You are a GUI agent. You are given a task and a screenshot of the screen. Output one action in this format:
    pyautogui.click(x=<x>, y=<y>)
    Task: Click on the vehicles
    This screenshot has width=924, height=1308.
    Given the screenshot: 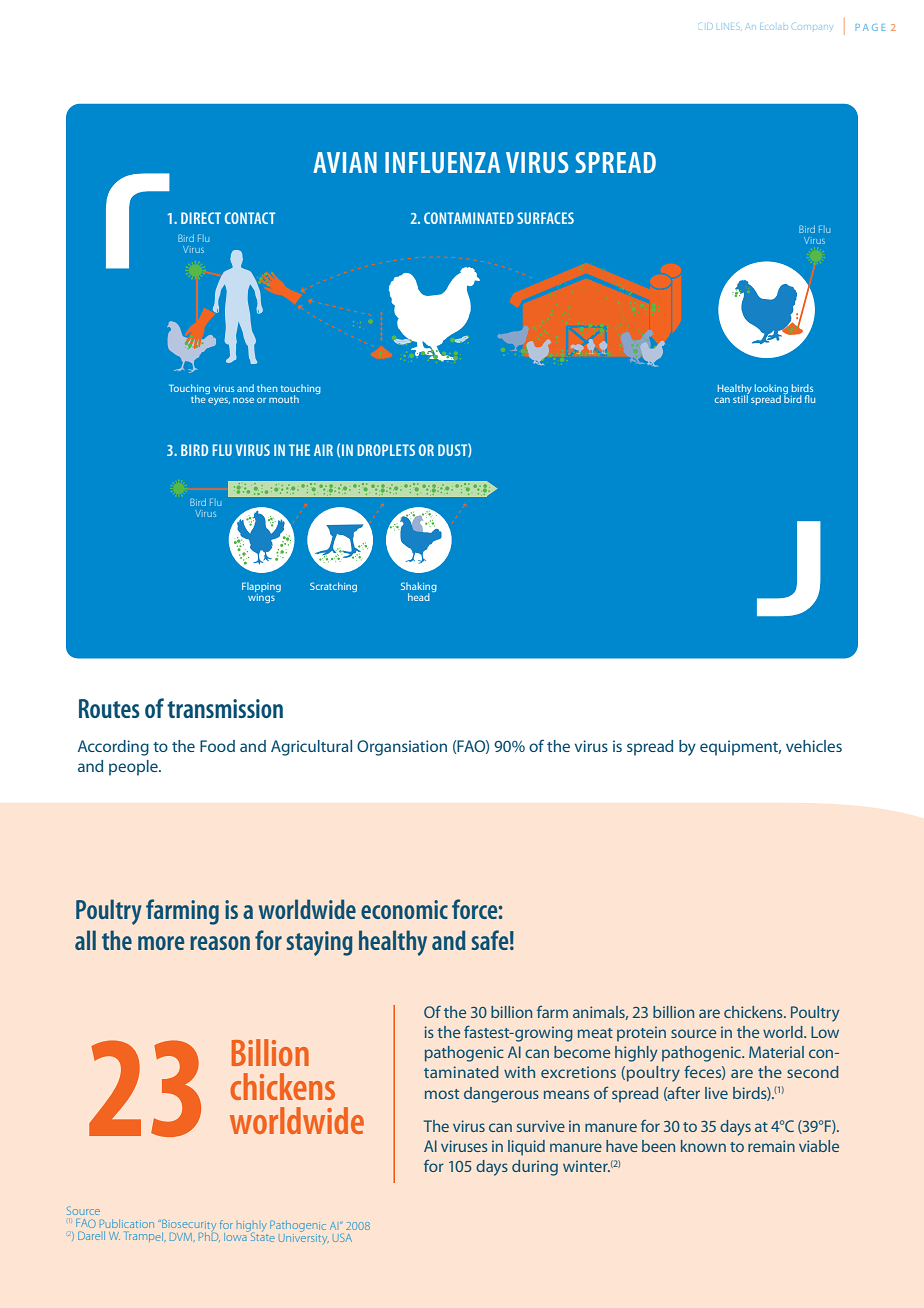 What is the action you would take?
    pyautogui.click(x=814, y=746)
